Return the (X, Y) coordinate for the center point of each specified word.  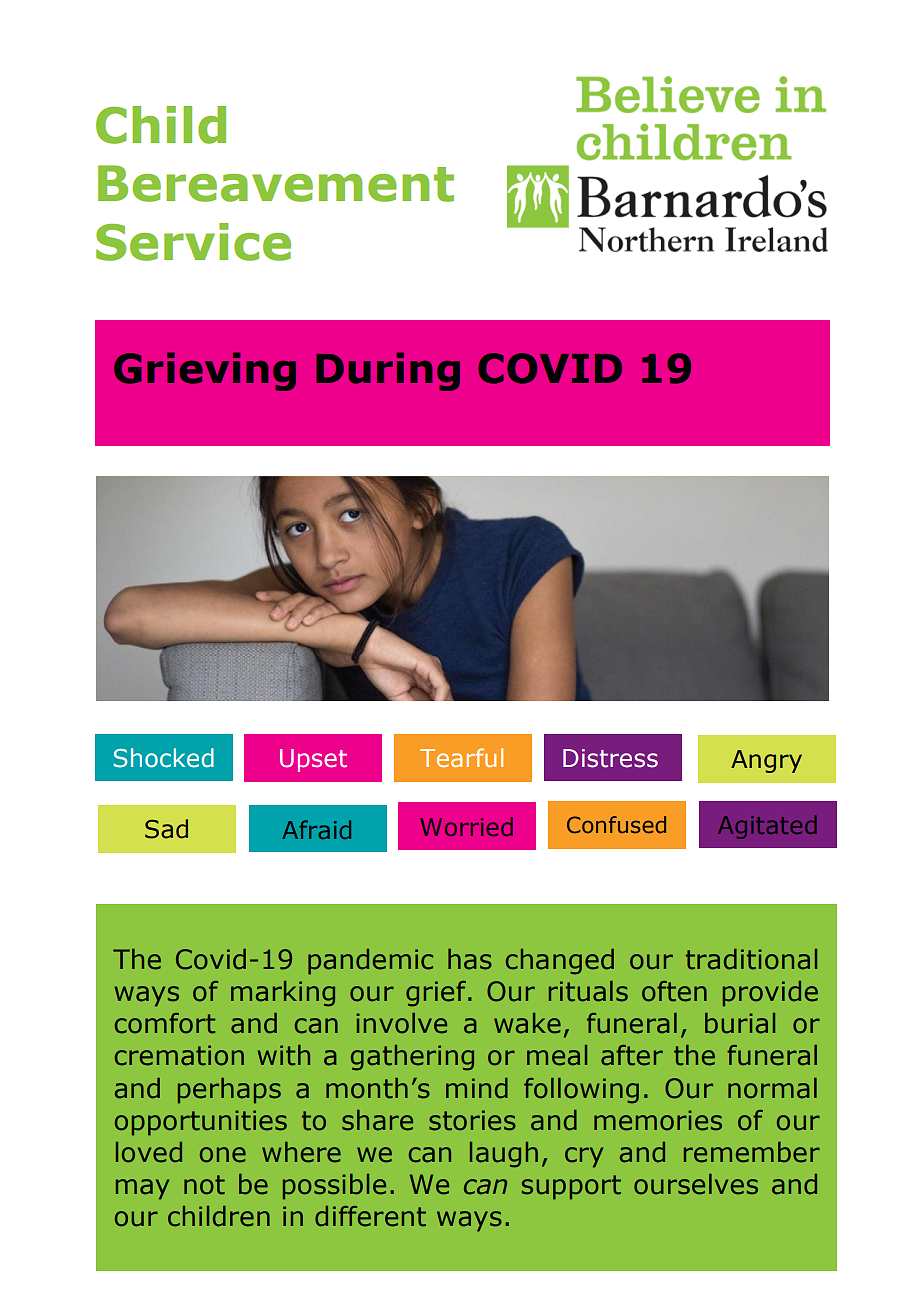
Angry (766, 761)
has (470, 959)
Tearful (461, 757)
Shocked (164, 758)
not (204, 1185)
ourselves (696, 1184)
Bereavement (276, 183)
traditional (751, 959)
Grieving (205, 371)
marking (283, 994)
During (388, 371)
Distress (610, 758)
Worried (466, 827)
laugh (504, 1155)
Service (193, 242)
